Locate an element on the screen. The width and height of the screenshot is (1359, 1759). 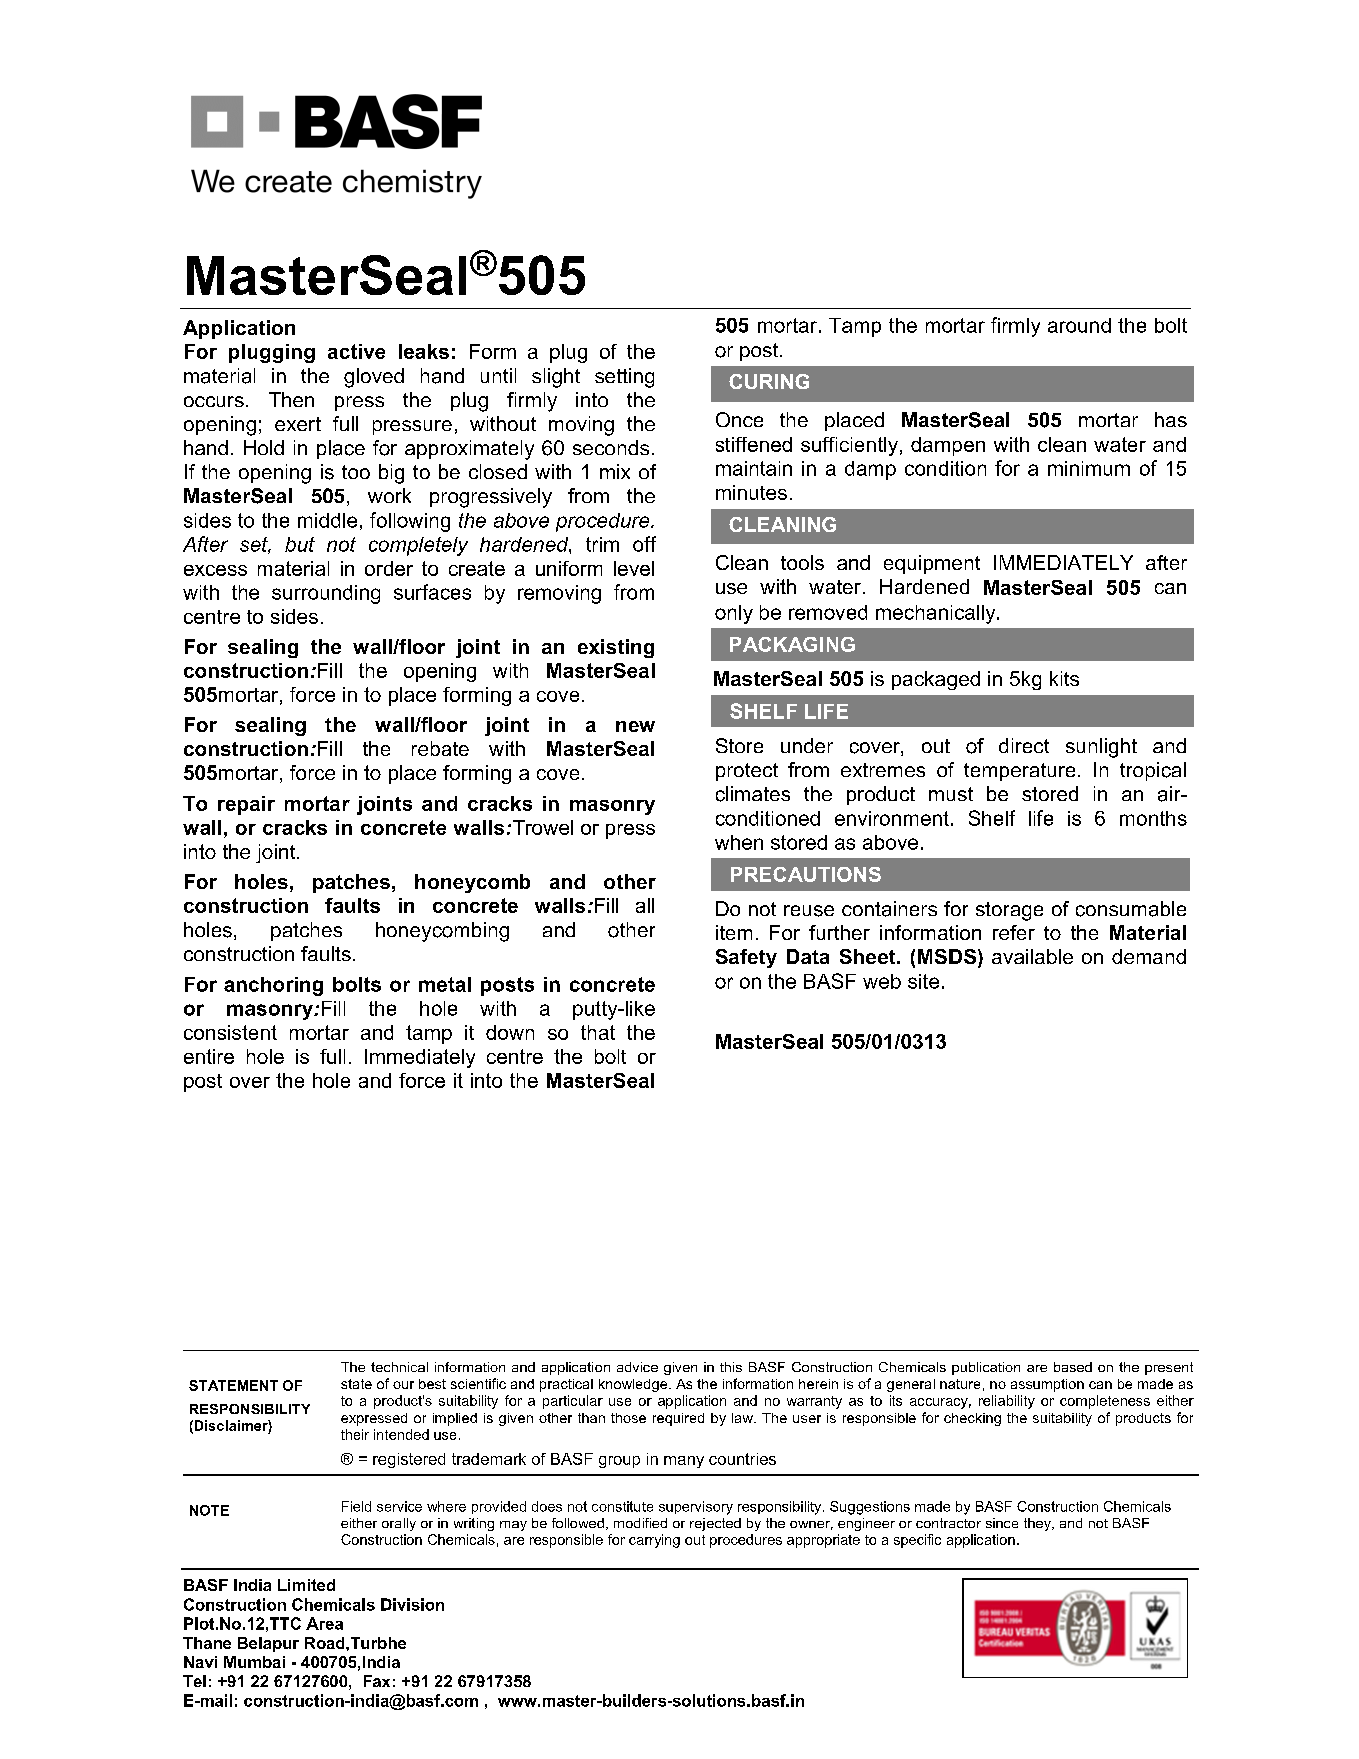
anchoring is located at coordinates (273, 986).
